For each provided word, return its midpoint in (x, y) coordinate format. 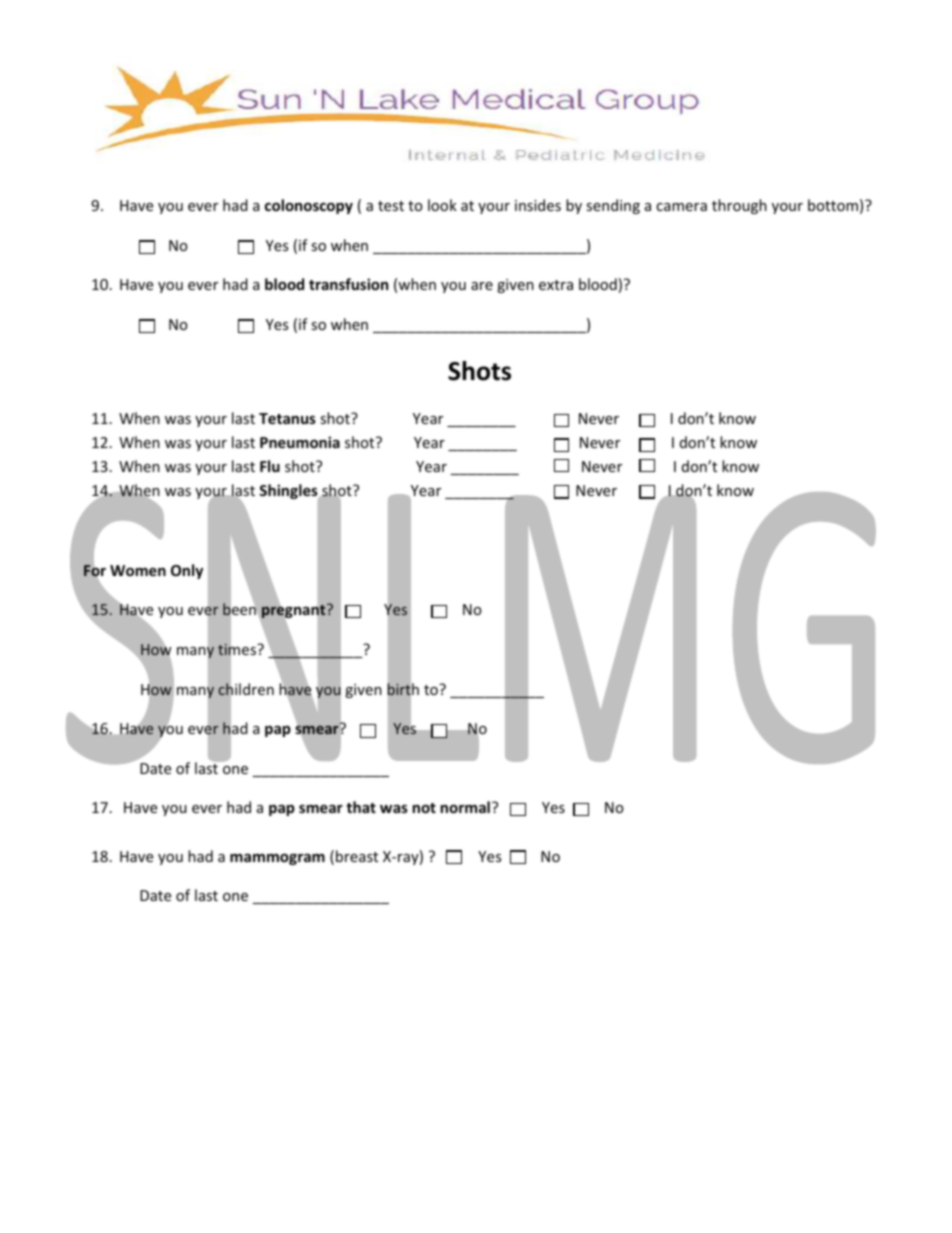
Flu (270, 466)
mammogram (277, 859)
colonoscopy (309, 206)
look (442, 205)
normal (465, 807)
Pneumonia (300, 442)
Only (187, 571)
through (739, 206)
